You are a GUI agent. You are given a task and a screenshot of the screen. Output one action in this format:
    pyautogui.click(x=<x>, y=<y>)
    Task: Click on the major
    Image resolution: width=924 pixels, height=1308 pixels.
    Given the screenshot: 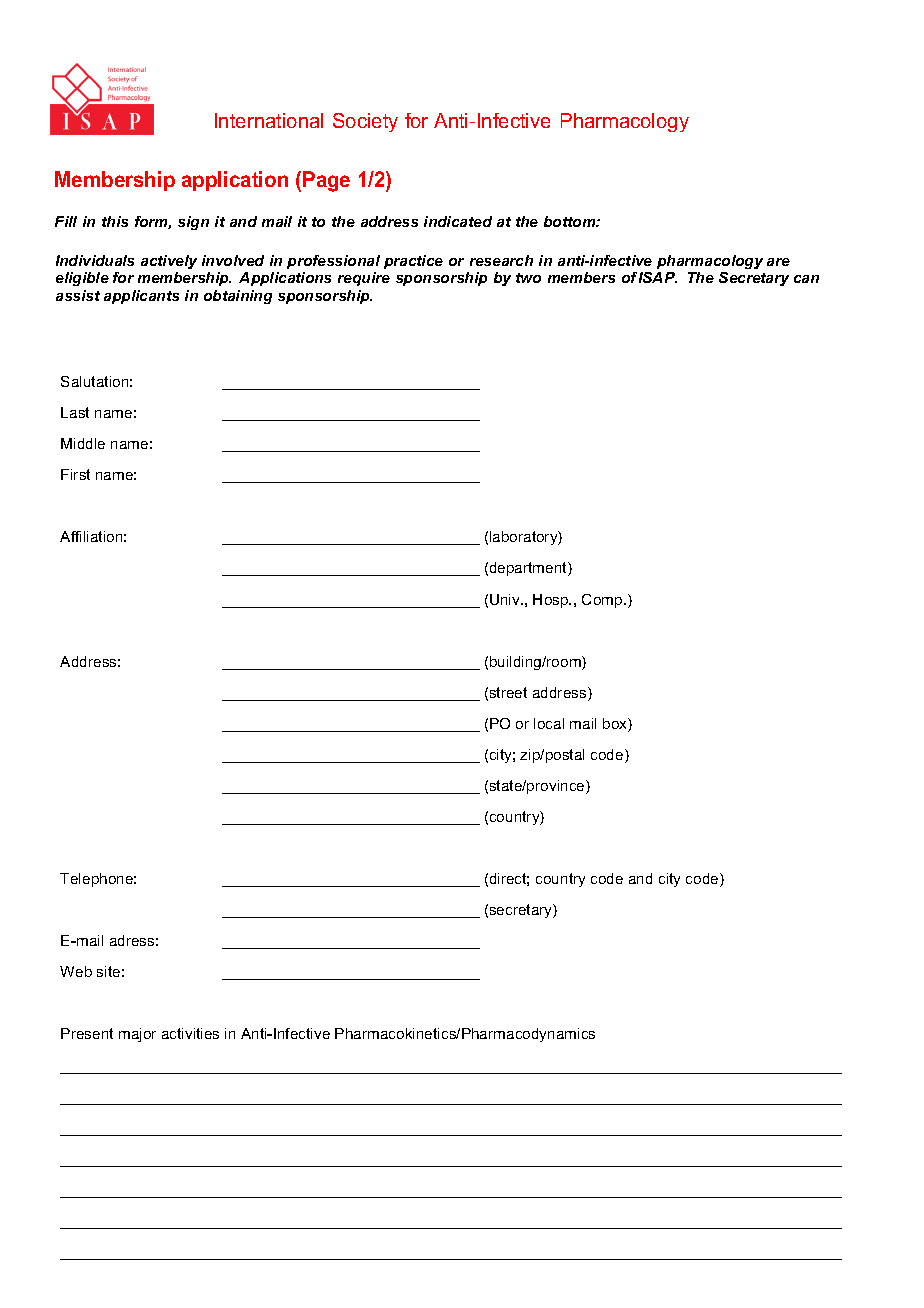 What is the action you would take?
    pyautogui.click(x=137, y=1035)
